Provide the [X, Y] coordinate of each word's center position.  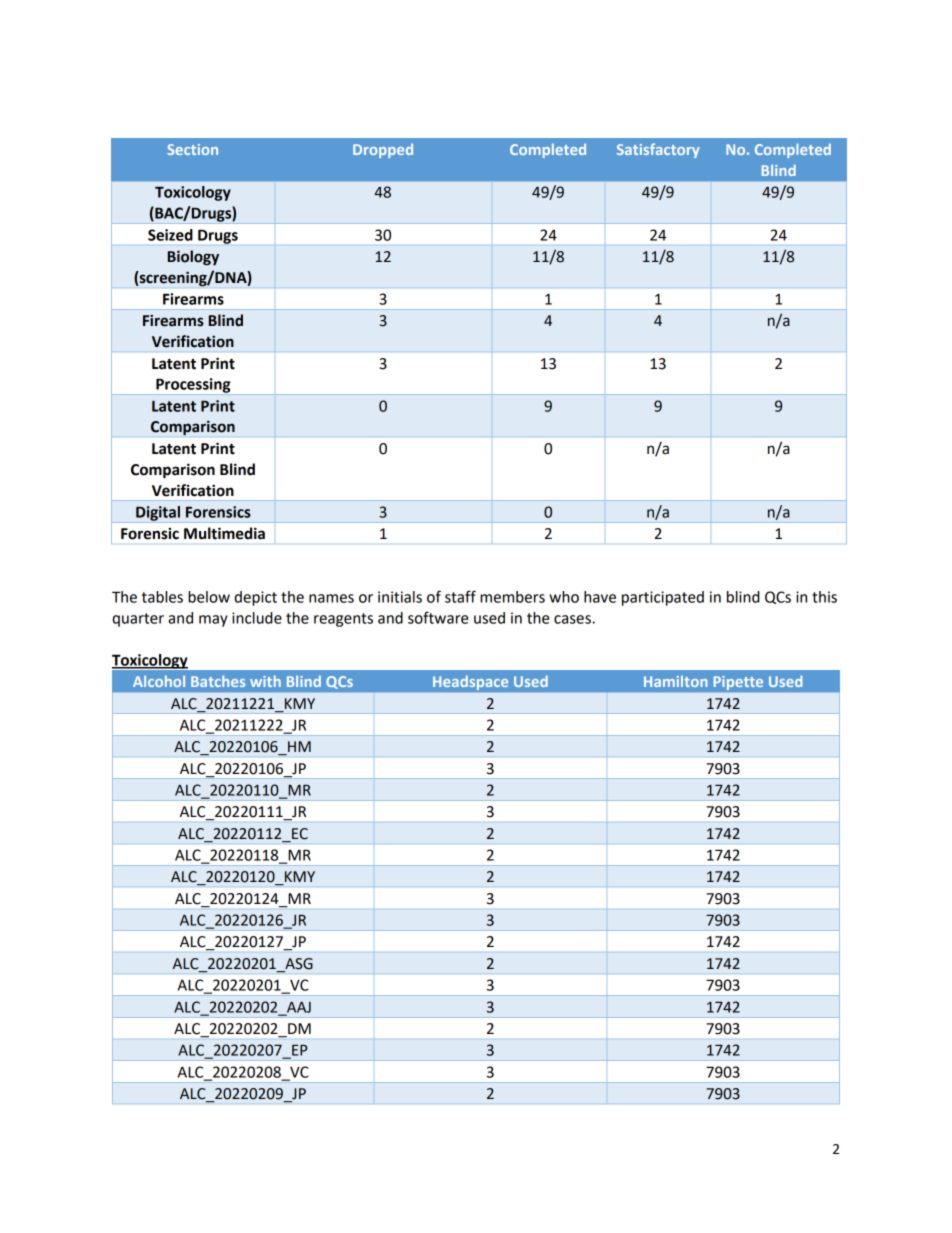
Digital [158, 514]
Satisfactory [658, 150]
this [824, 597]
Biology [193, 258]
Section [192, 149]
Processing [193, 386]
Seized [170, 235]
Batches [218, 681]
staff [460, 596]
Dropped [383, 151]
